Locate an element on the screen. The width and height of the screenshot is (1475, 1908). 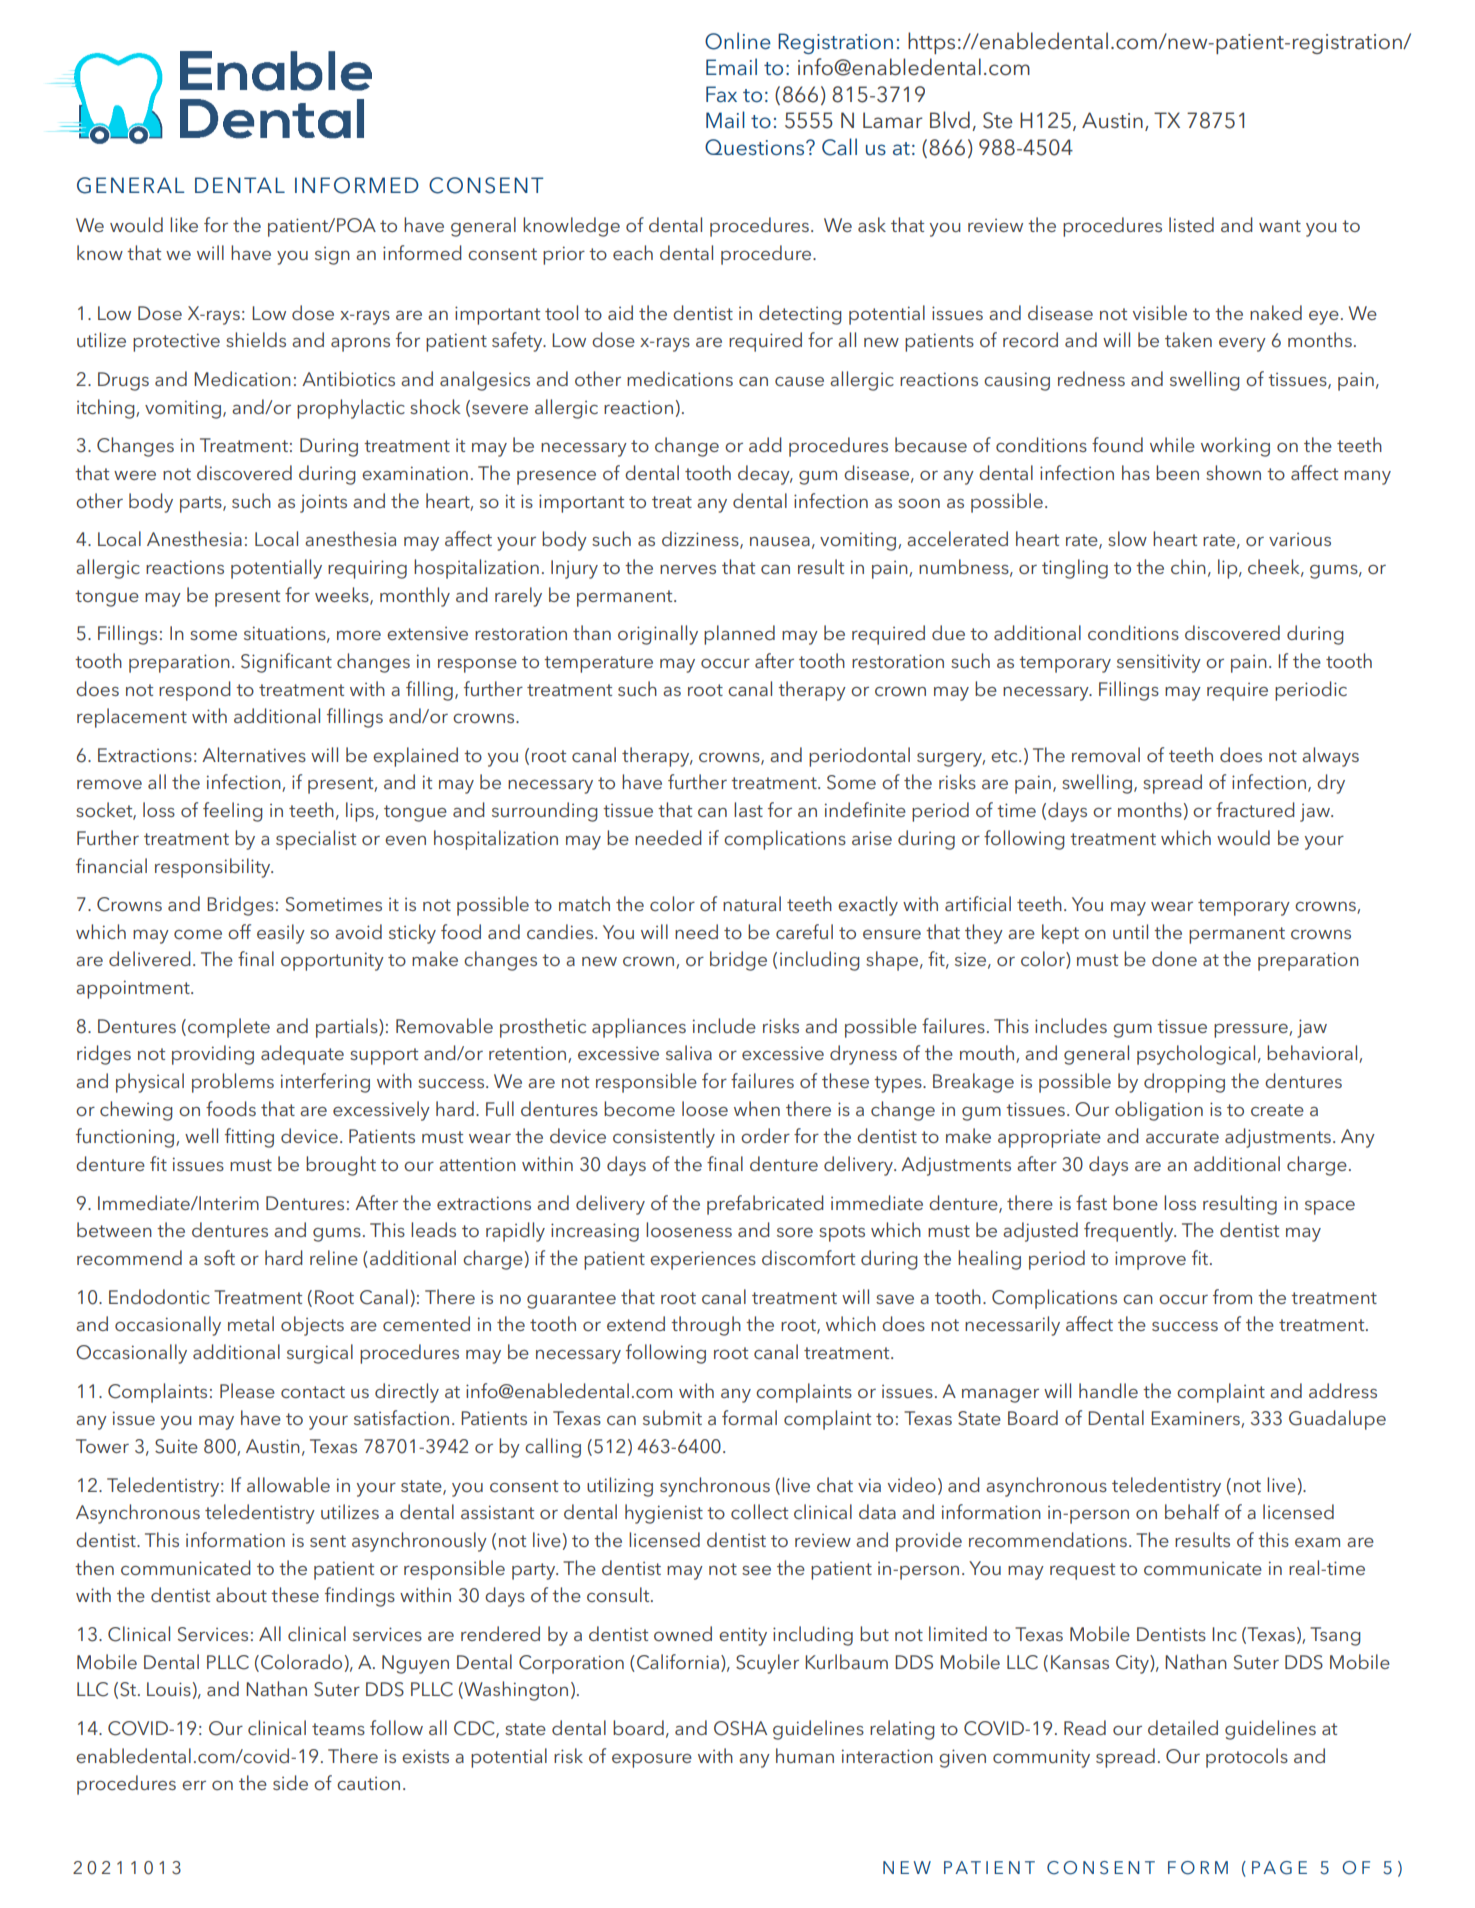
OSHA is located at coordinates (740, 1728).
